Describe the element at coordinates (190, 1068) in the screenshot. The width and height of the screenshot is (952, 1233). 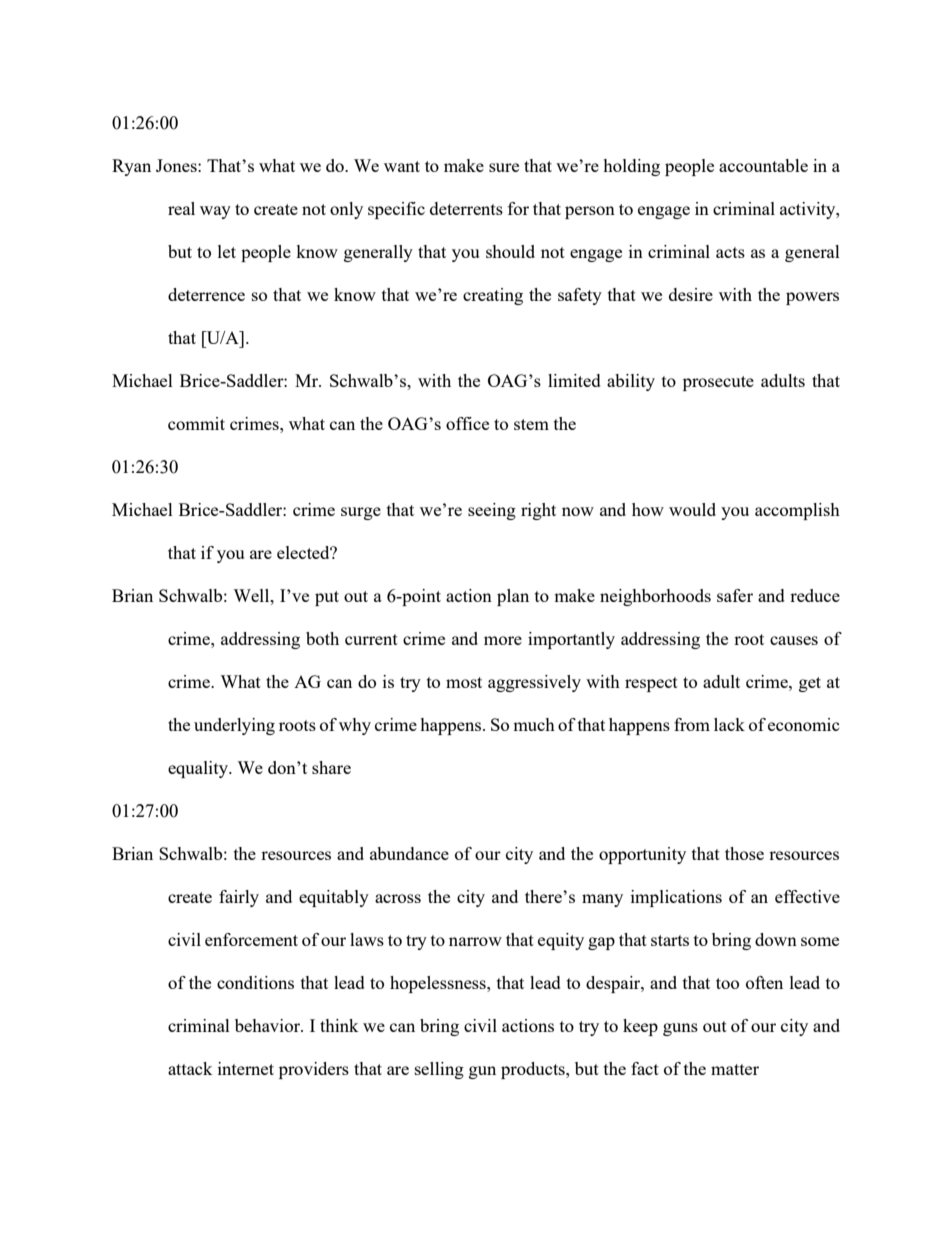
I see `attack` at that location.
